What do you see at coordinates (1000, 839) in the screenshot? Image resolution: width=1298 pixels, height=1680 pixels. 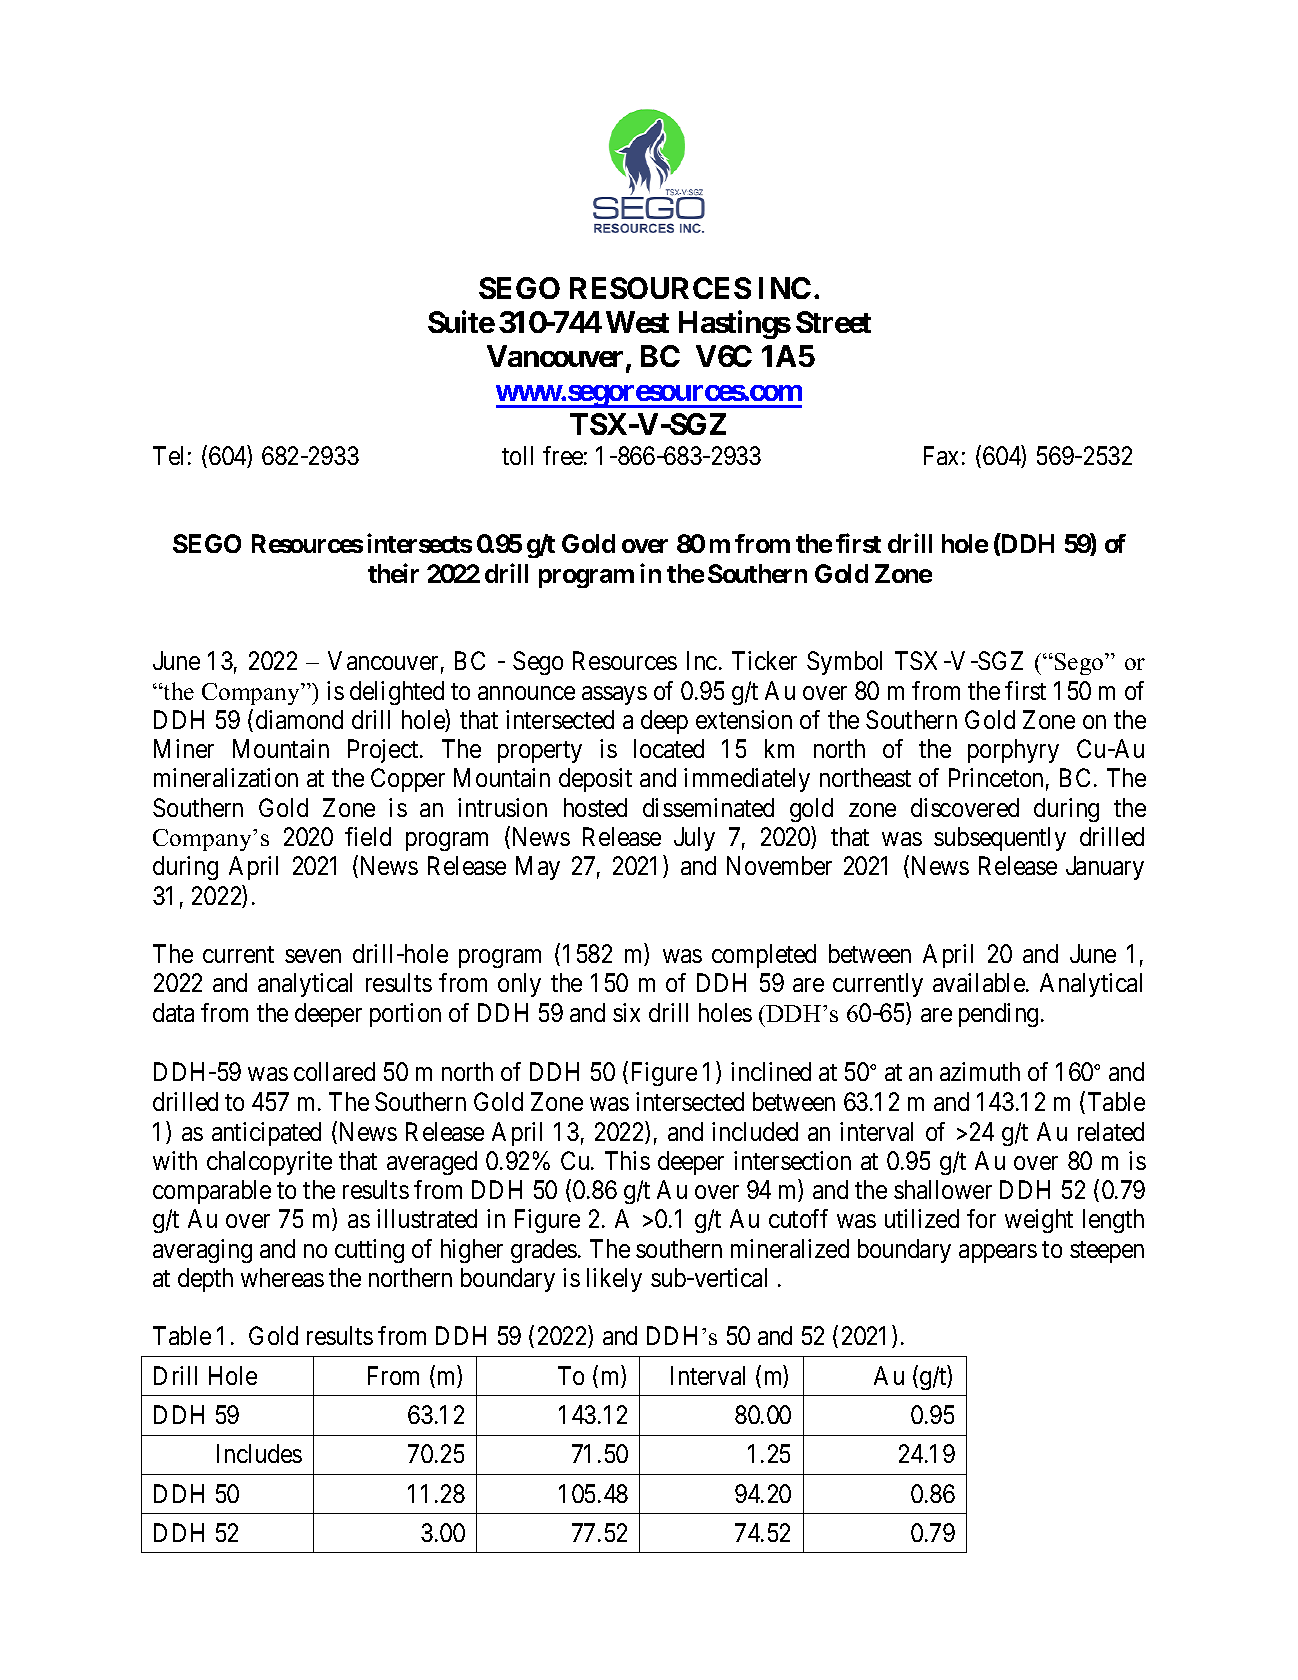 I see `subsequently` at bounding box center [1000, 839].
